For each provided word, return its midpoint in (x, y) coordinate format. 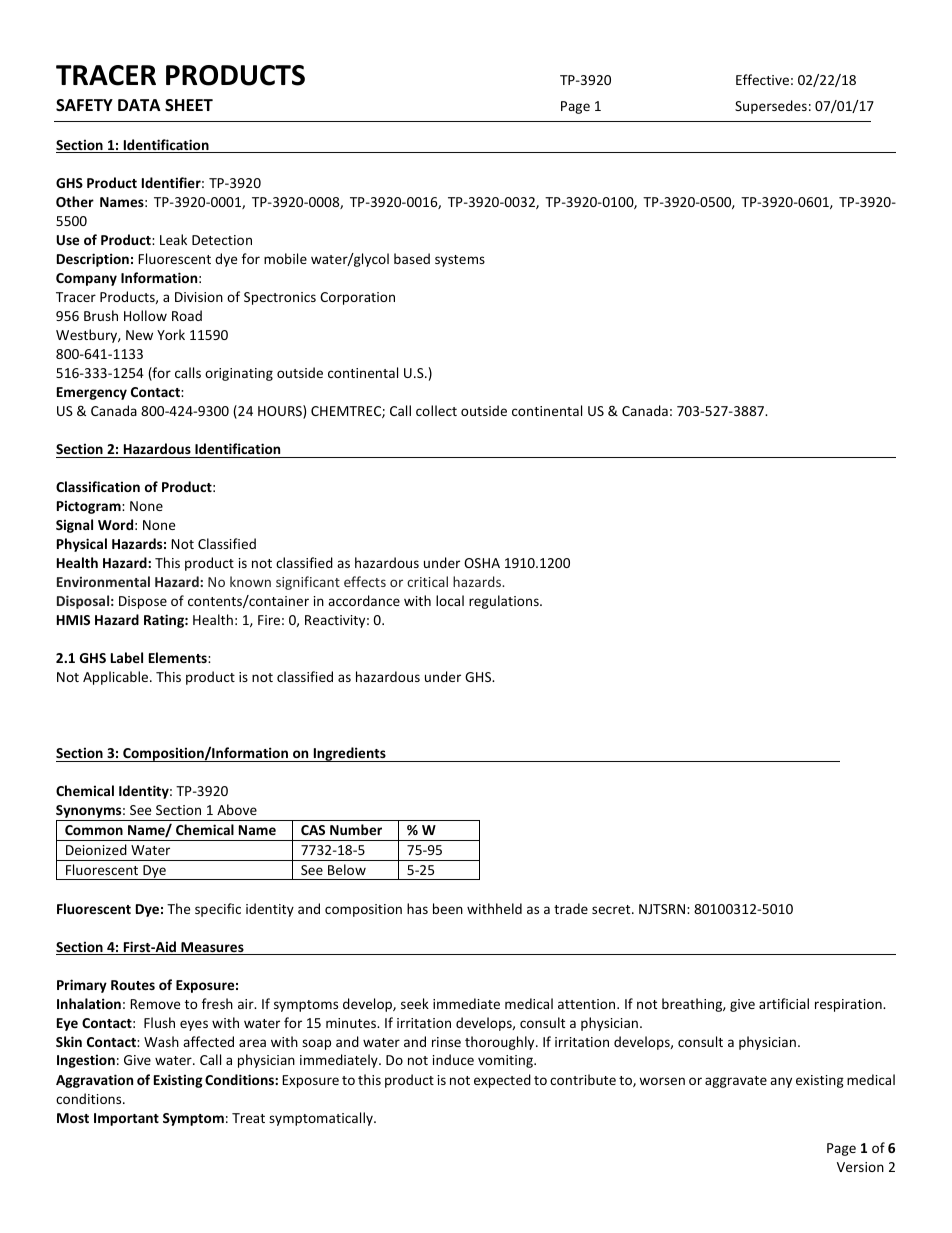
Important (126, 1119)
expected (502, 1081)
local (450, 600)
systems (460, 261)
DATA (139, 105)
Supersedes (771, 107)
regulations (505, 602)
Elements (179, 657)
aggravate (736, 1082)
